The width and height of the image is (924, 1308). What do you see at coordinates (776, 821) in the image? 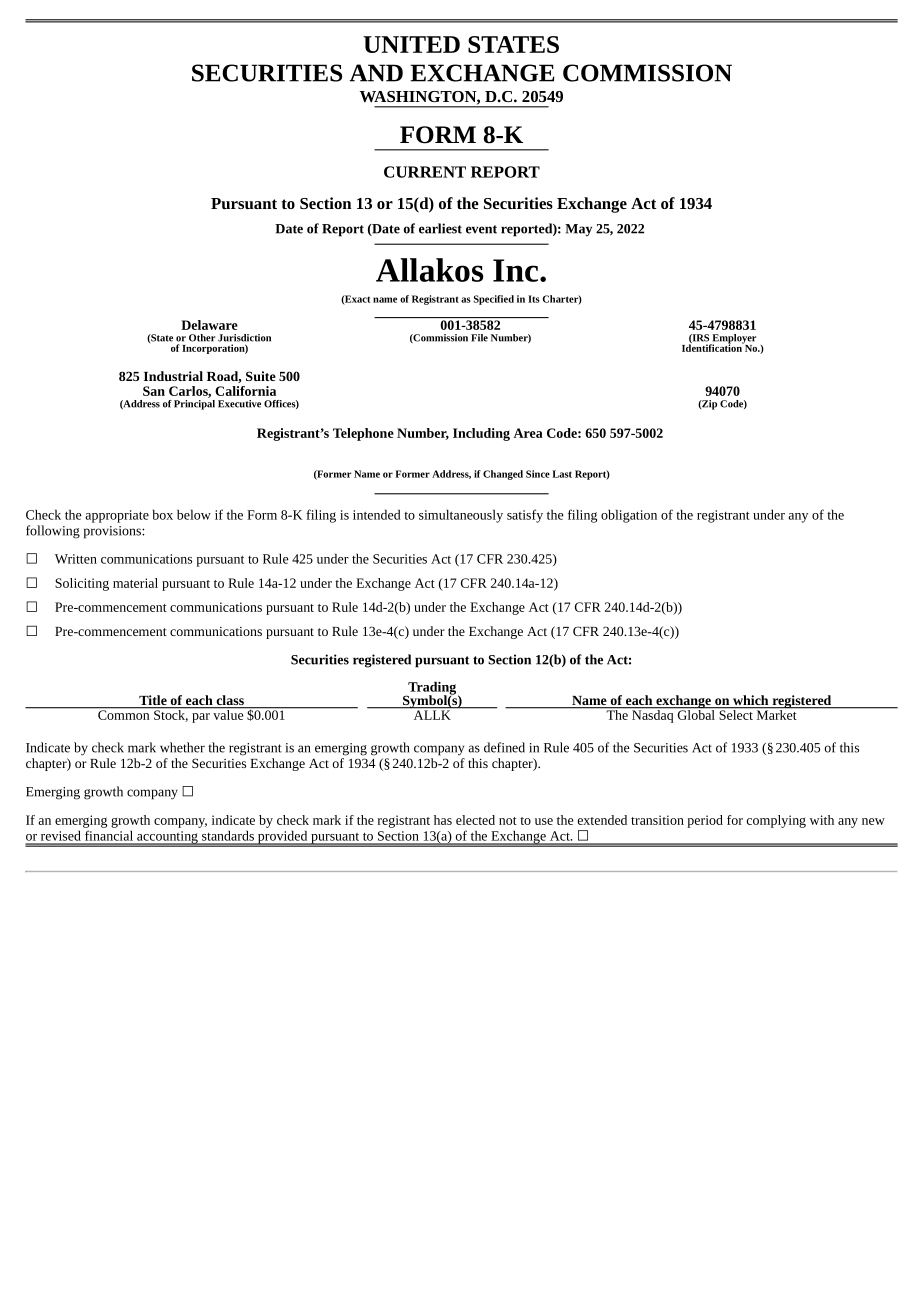
I see `complying` at bounding box center [776, 821].
